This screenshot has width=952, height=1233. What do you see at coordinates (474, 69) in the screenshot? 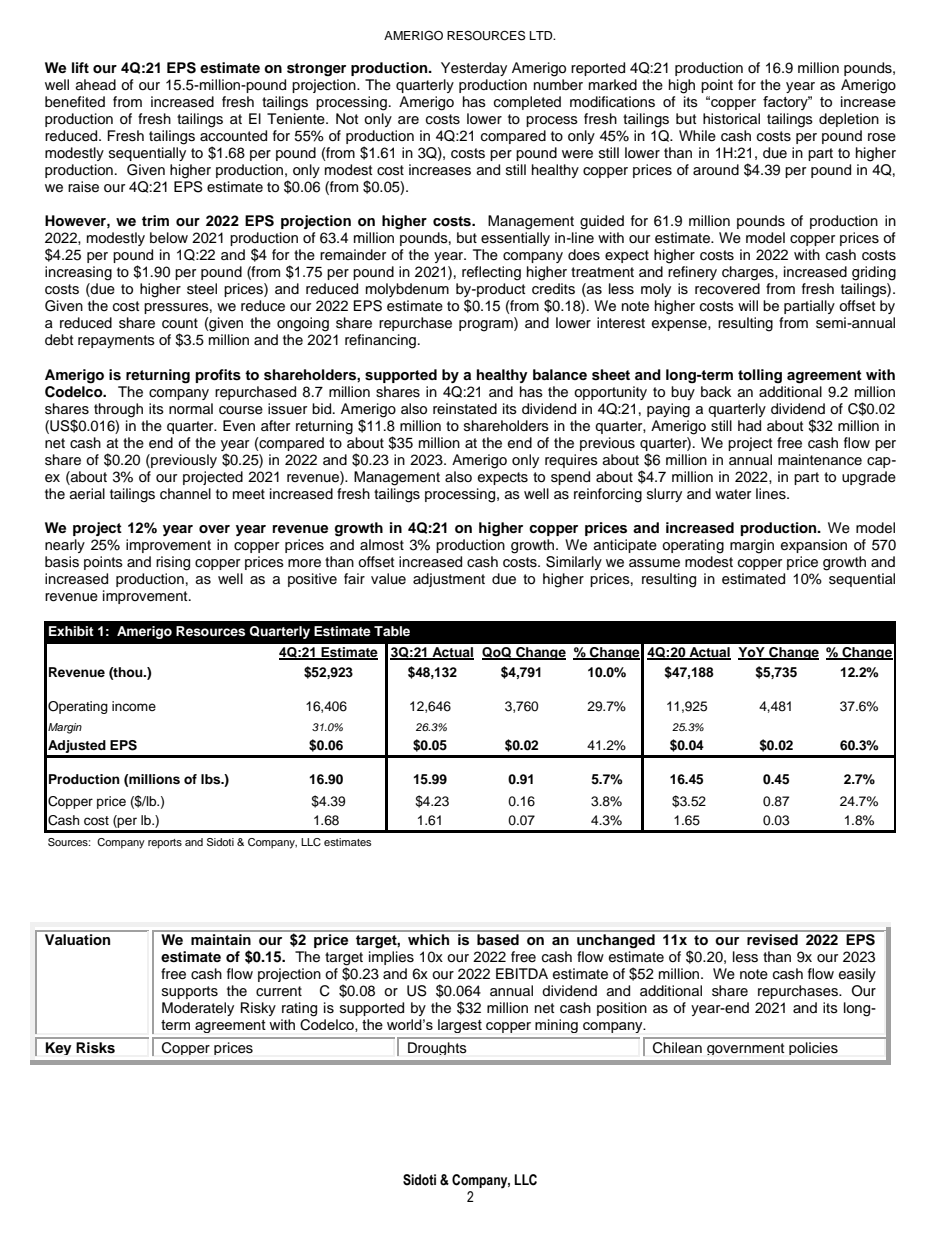
I see `Yesterday` at bounding box center [474, 69].
